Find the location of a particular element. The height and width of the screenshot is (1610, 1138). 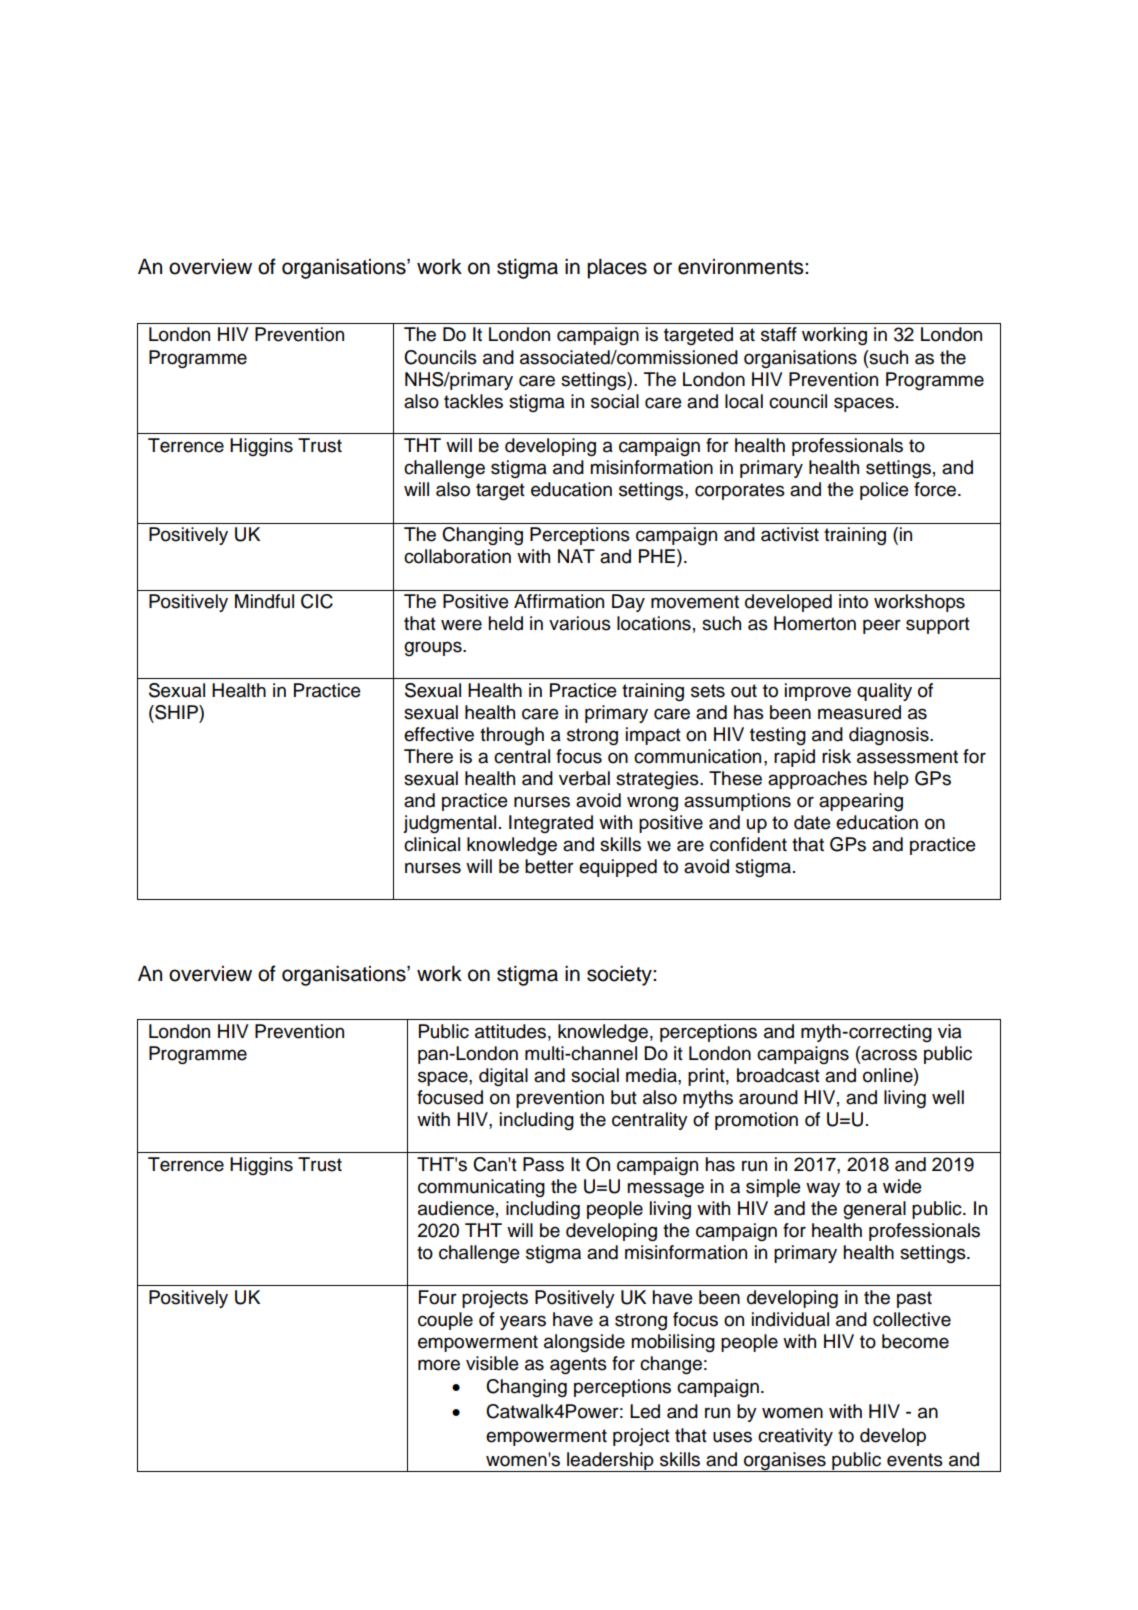

places is located at coordinates (617, 269).
